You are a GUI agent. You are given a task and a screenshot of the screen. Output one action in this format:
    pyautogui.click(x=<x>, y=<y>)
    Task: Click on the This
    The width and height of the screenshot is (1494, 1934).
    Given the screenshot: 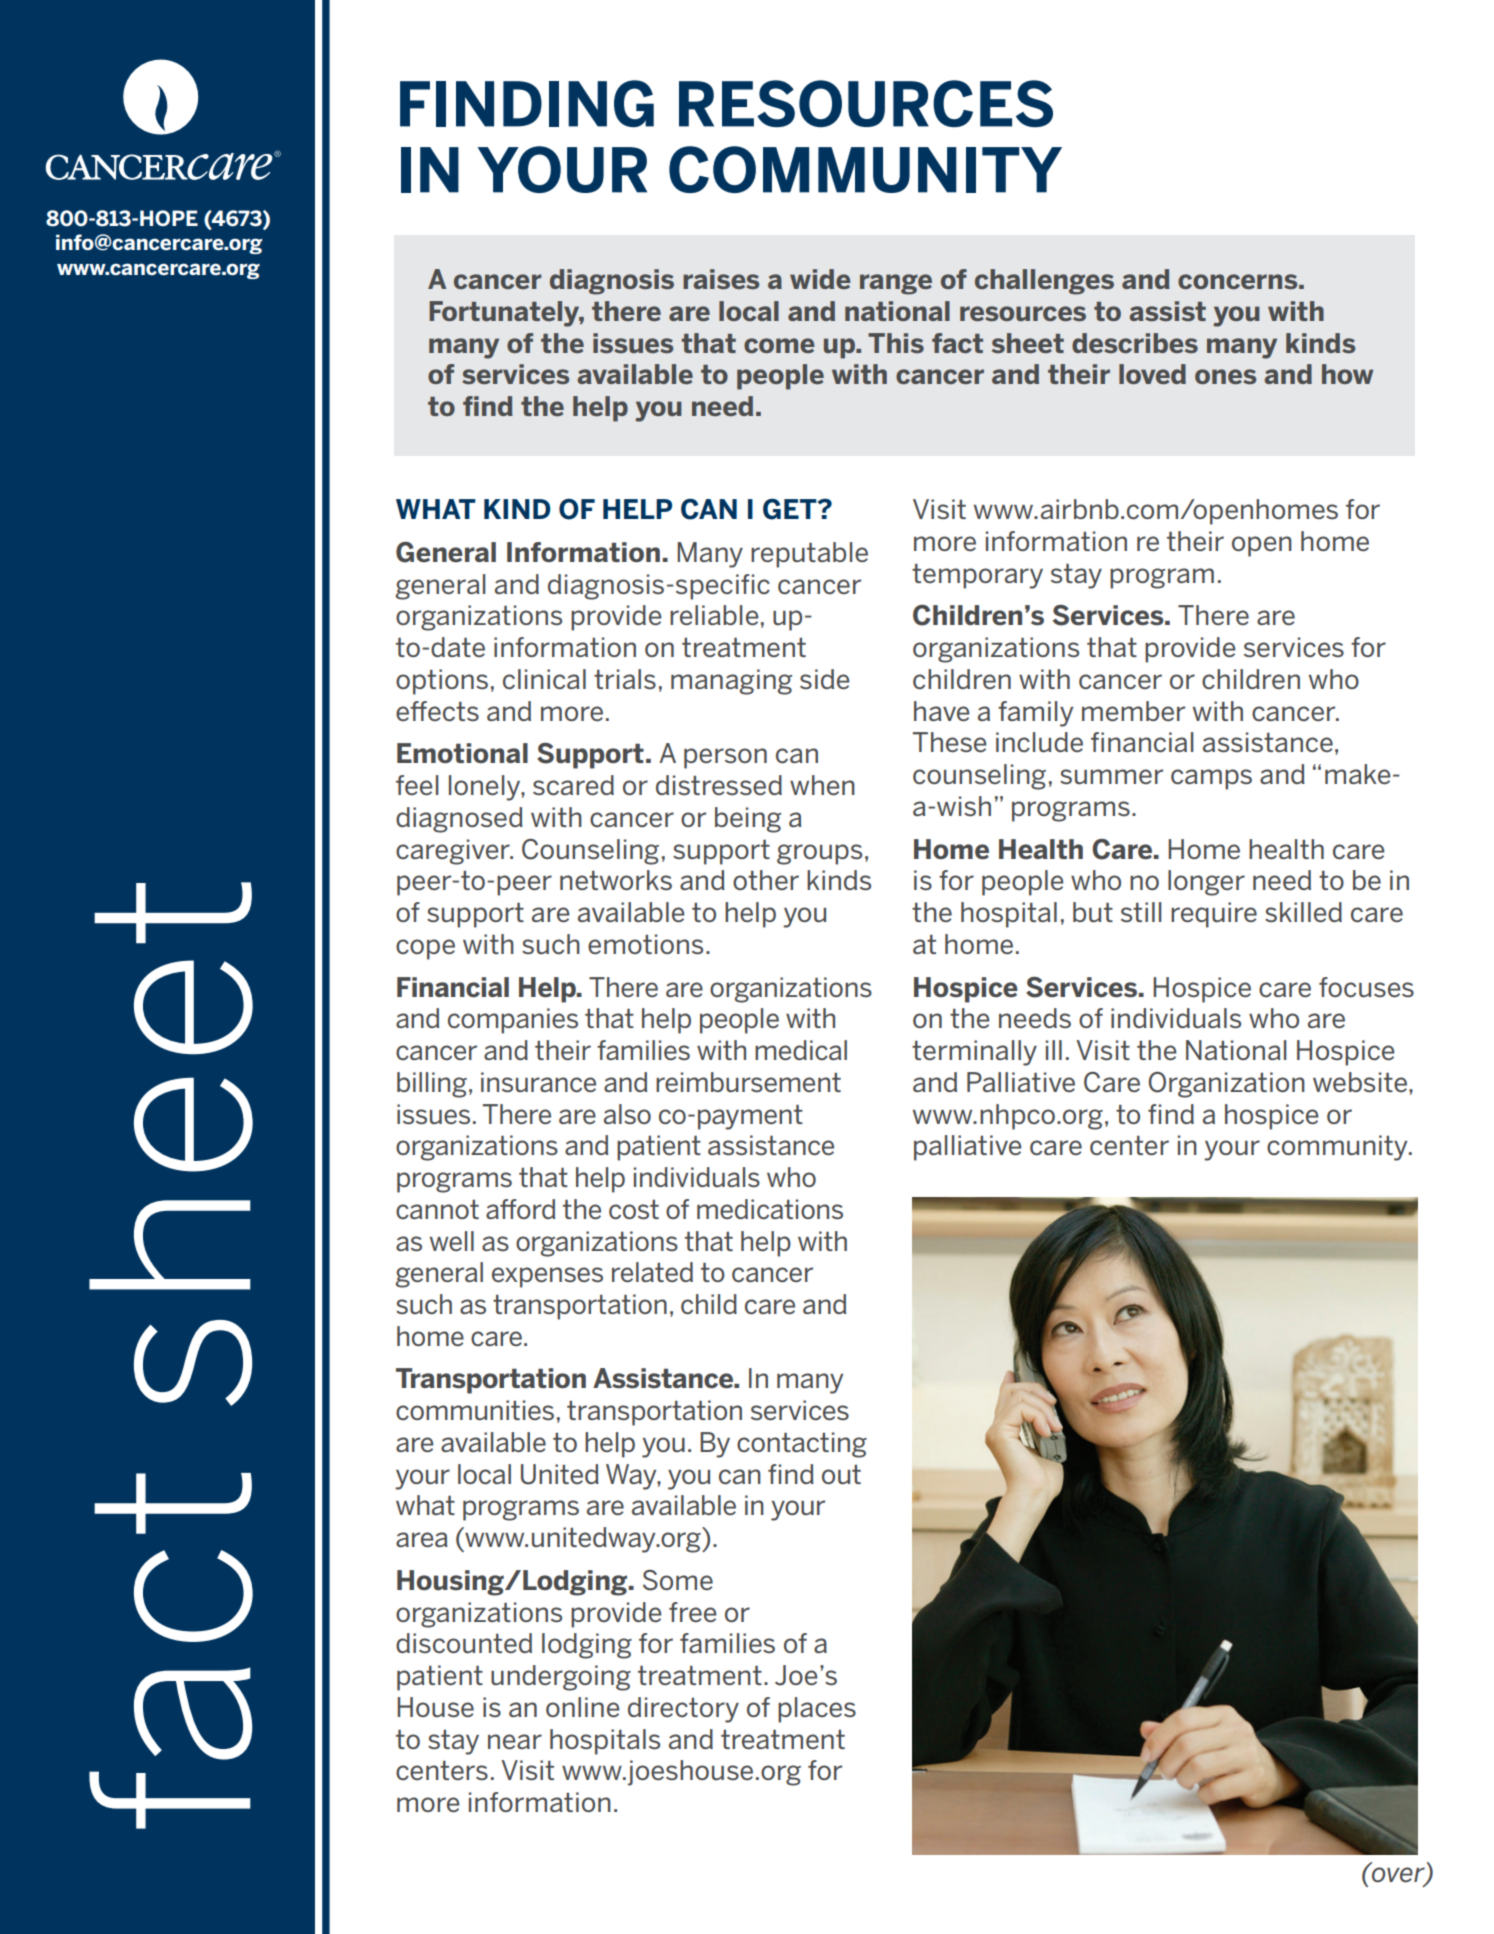 What is the action you would take?
    pyautogui.click(x=896, y=343)
